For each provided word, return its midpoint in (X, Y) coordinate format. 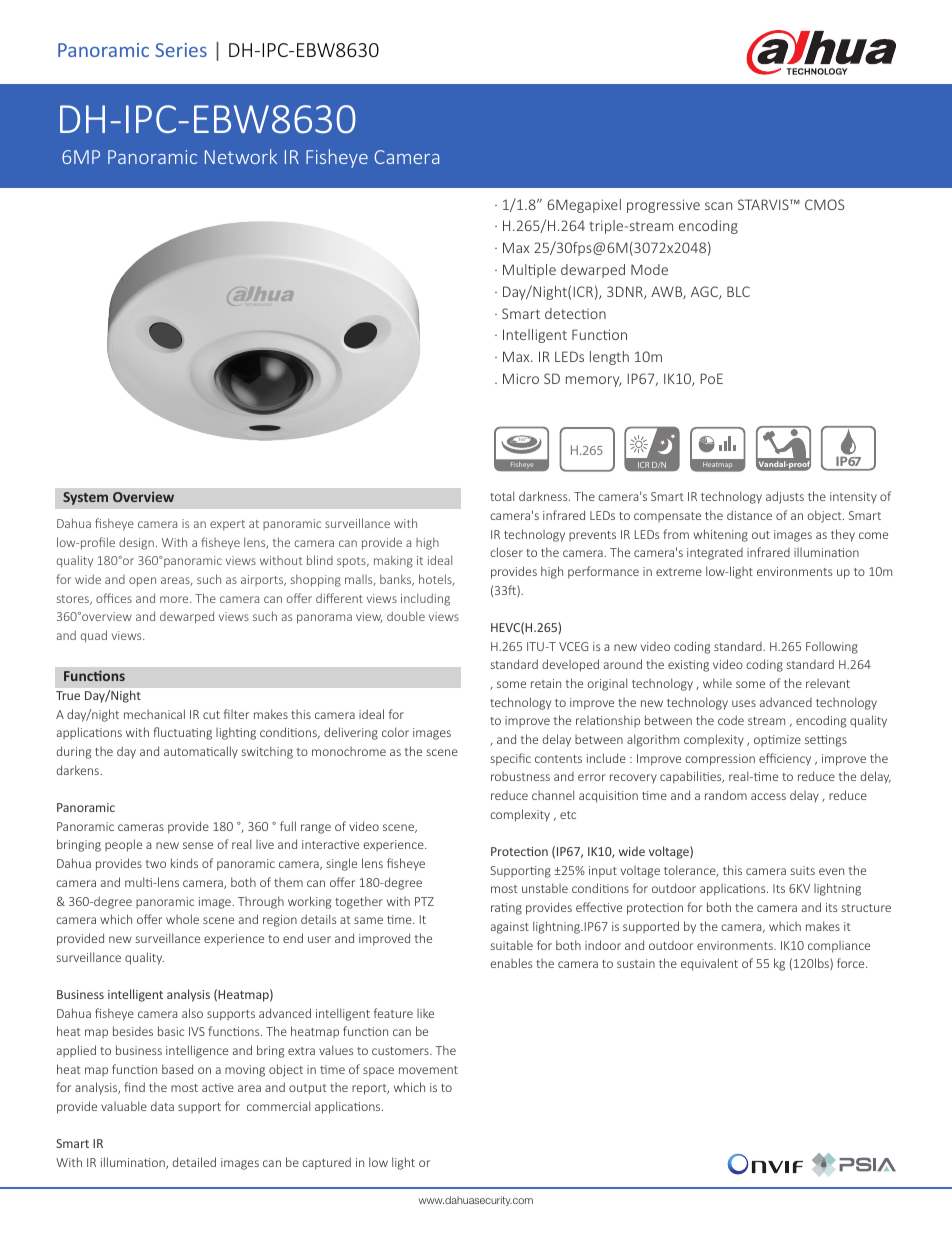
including (425, 599)
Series (181, 50)
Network (241, 156)
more (175, 599)
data (162, 1106)
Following (832, 648)
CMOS (824, 204)
